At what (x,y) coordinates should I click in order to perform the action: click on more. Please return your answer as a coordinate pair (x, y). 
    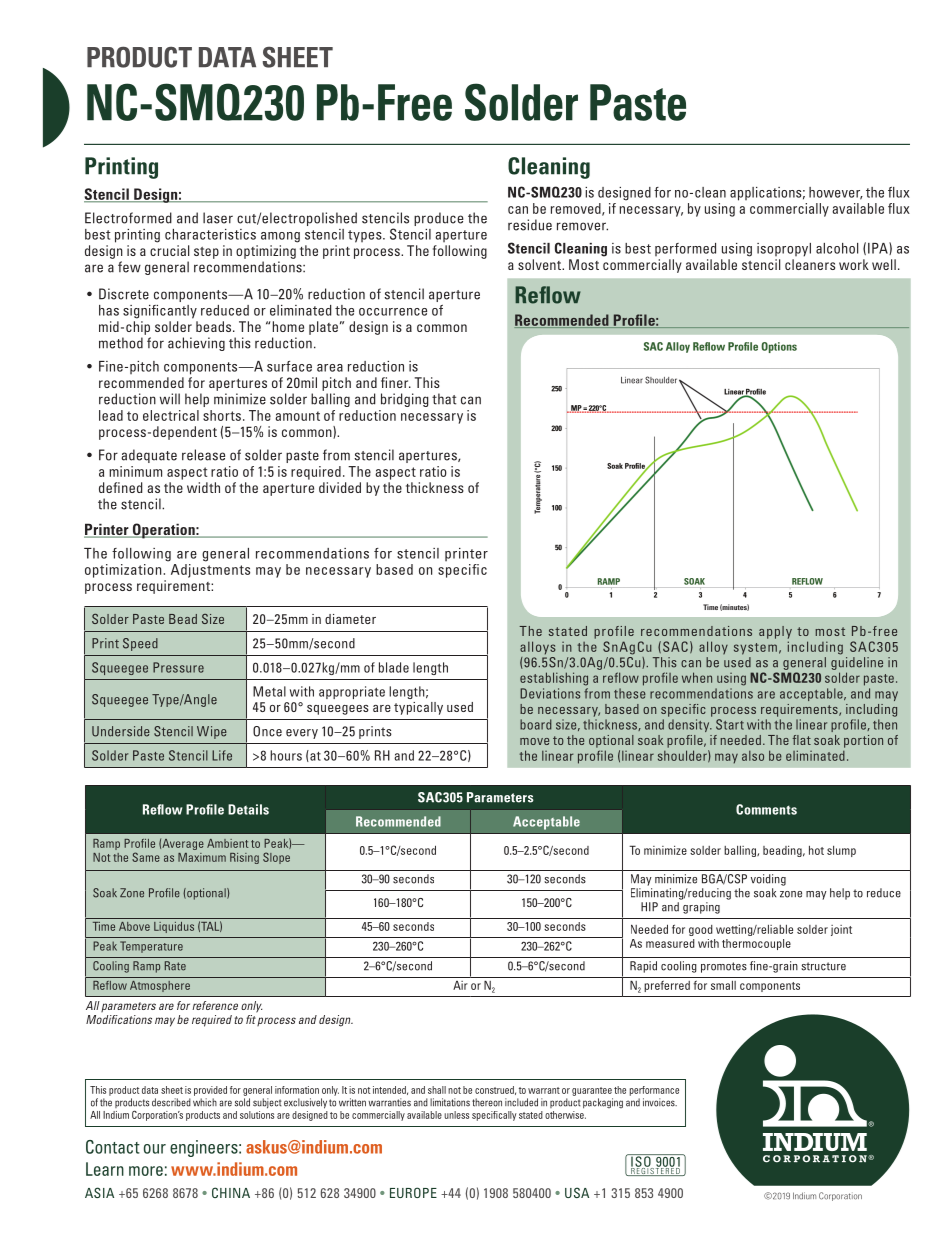
    Looking at the image, I should click on (146, 1171).
